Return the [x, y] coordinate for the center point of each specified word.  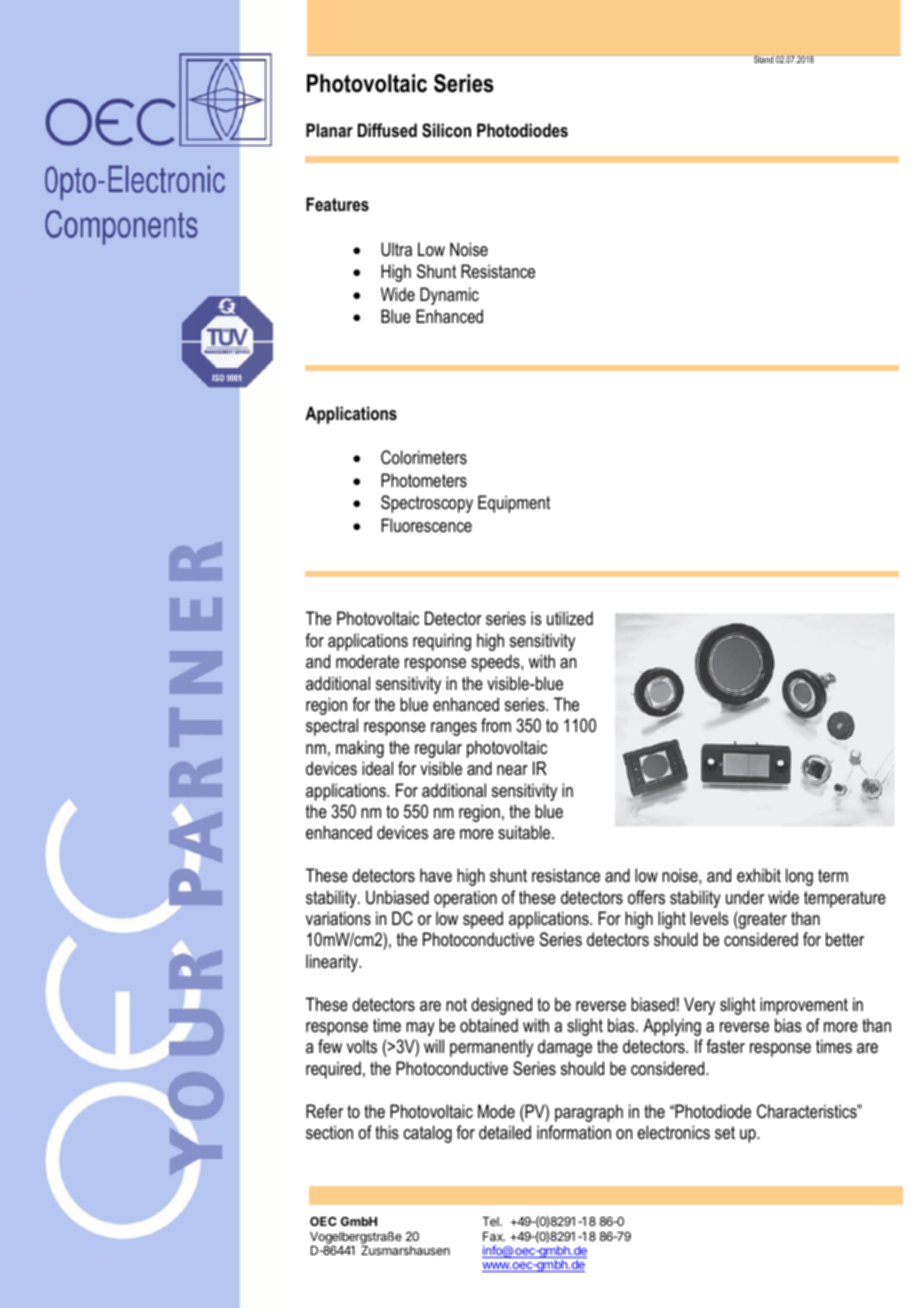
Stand [763, 59]
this [387, 1132]
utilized [570, 618]
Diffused [387, 130]
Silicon [446, 130]
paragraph [589, 1113]
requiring [442, 642]
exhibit [759, 875]
